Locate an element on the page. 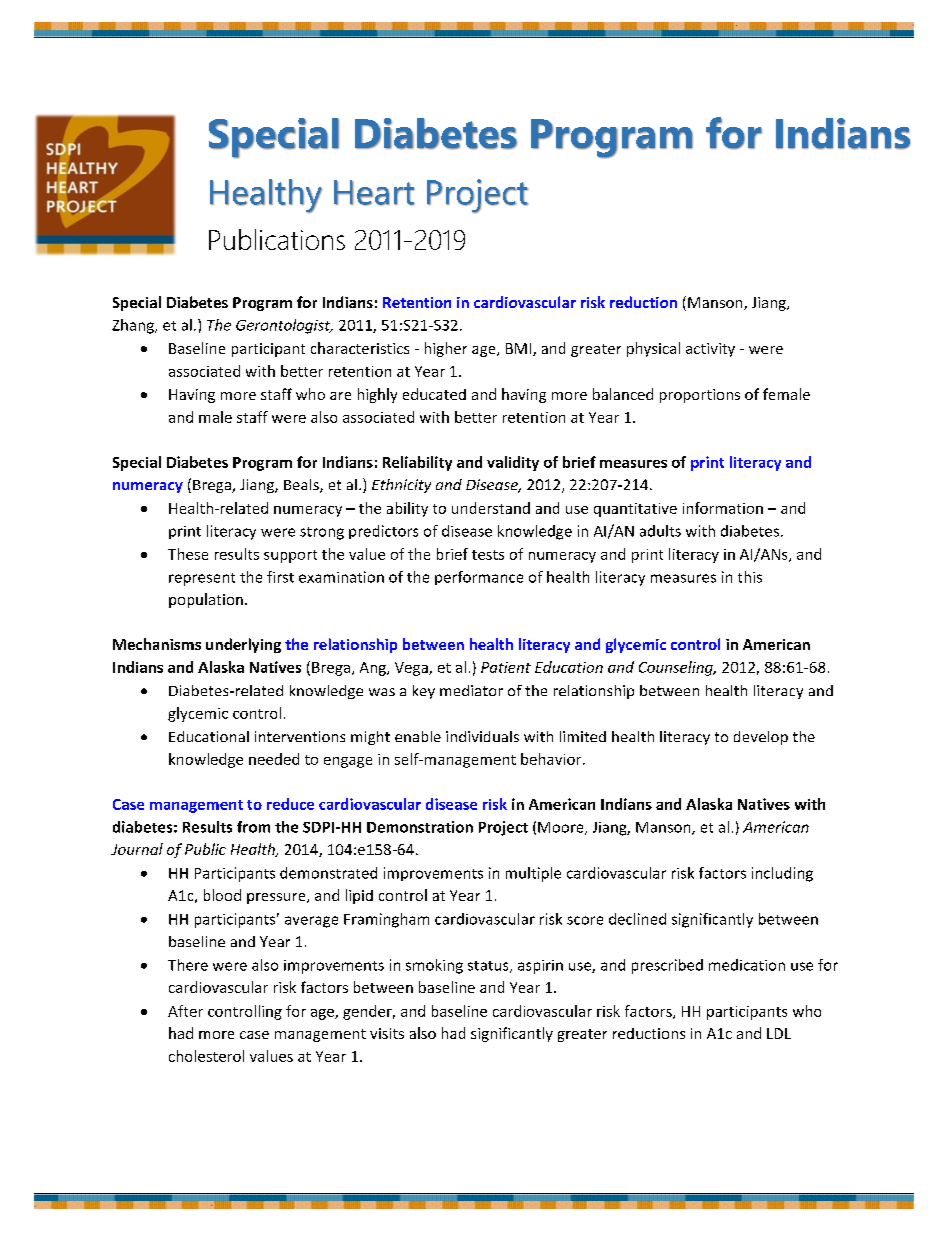 This page has width=952, height=1233. Counseling is located at coordinates (677, 668).
